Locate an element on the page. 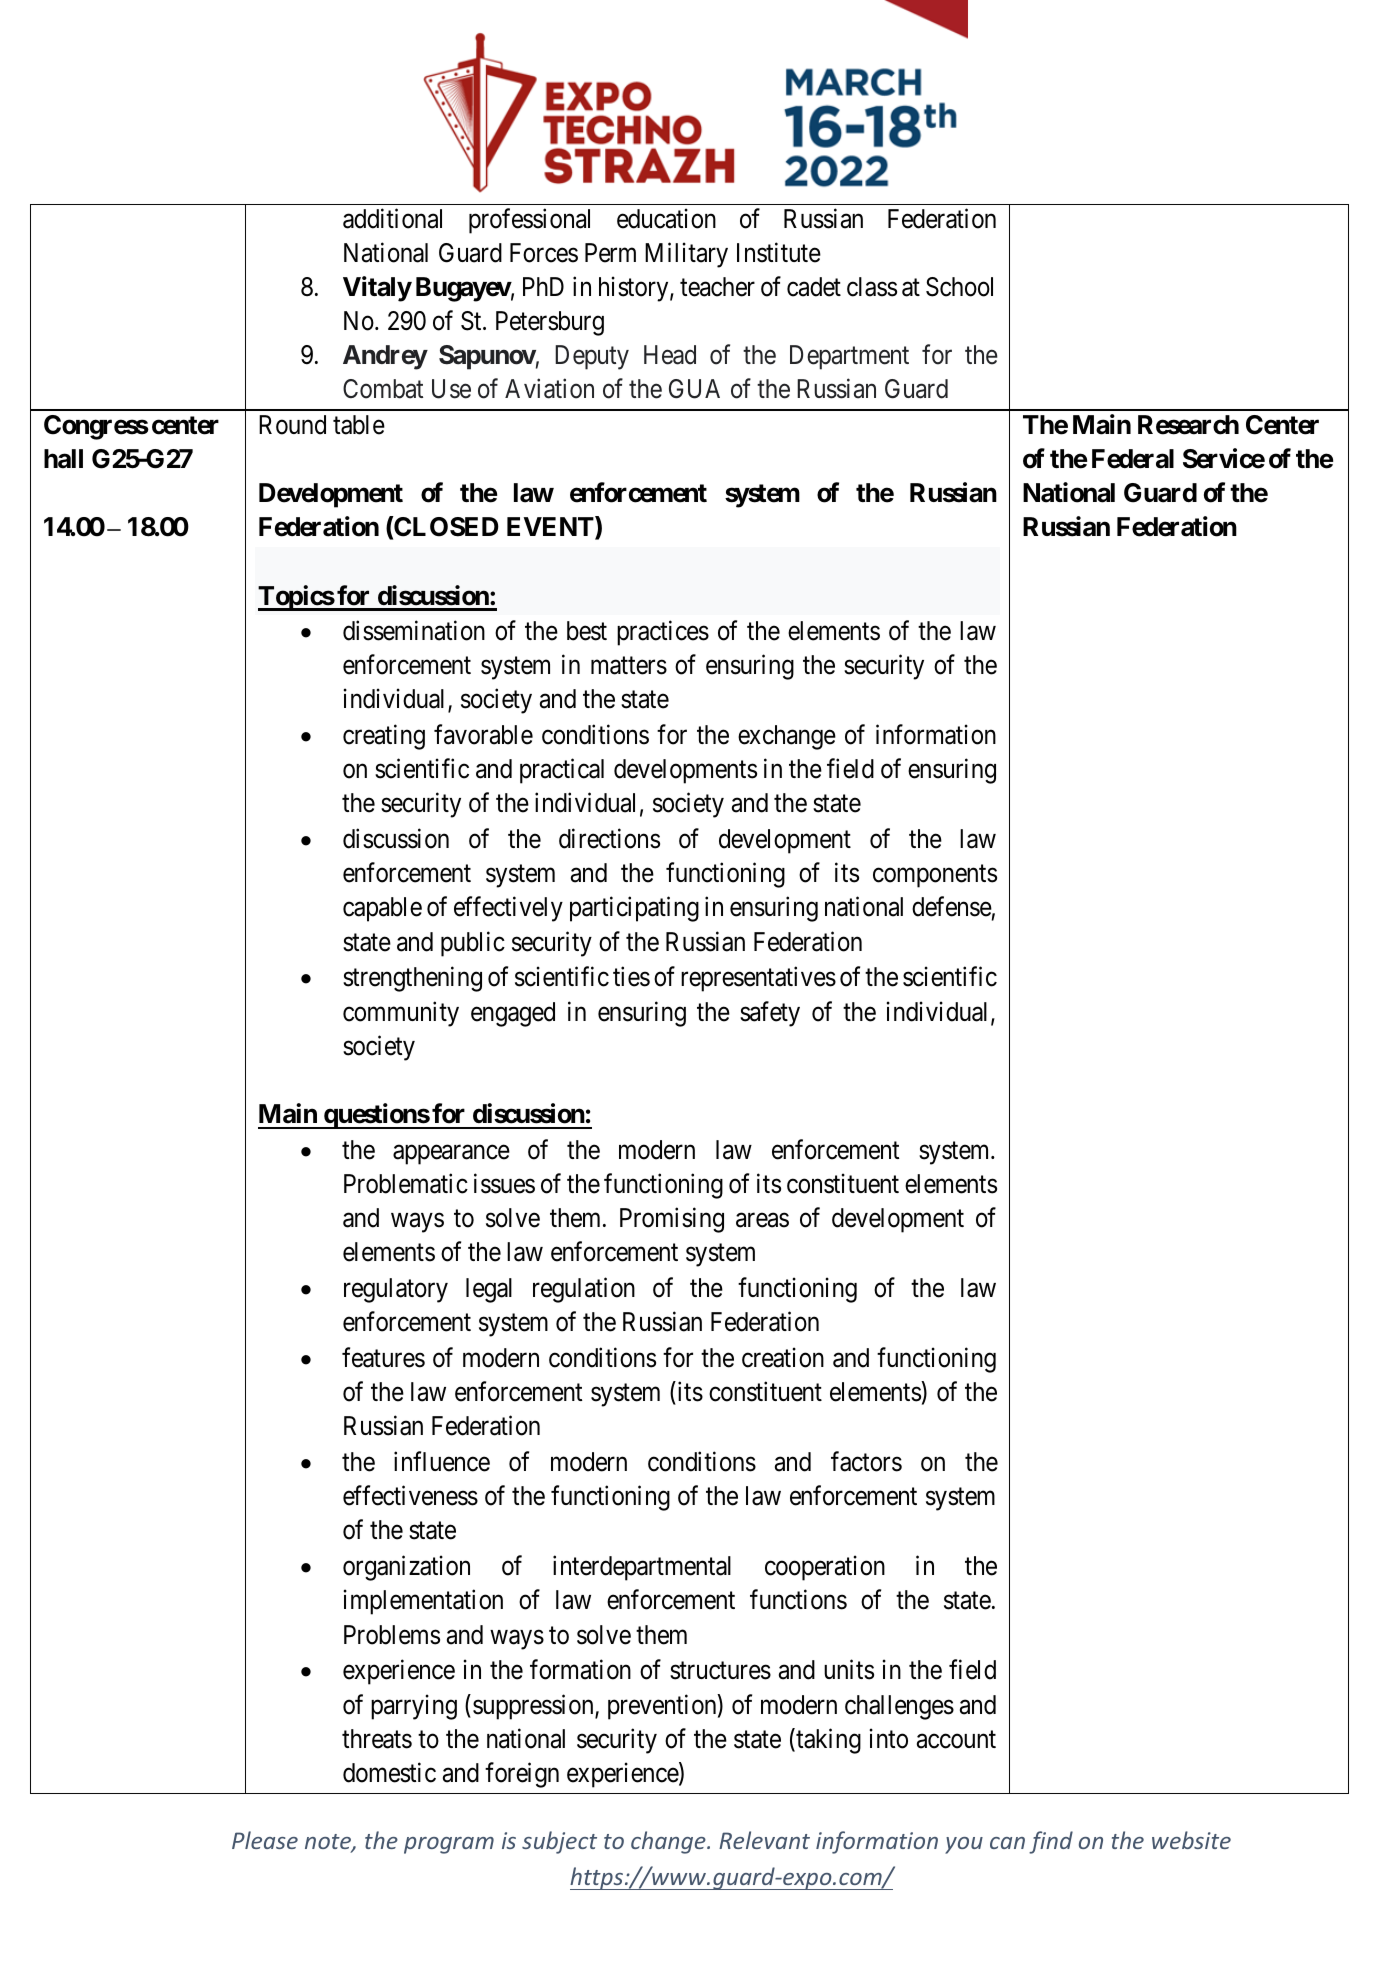 The height and width of the document is (1973, 1395). additional is located at coordinates (392, 218).
